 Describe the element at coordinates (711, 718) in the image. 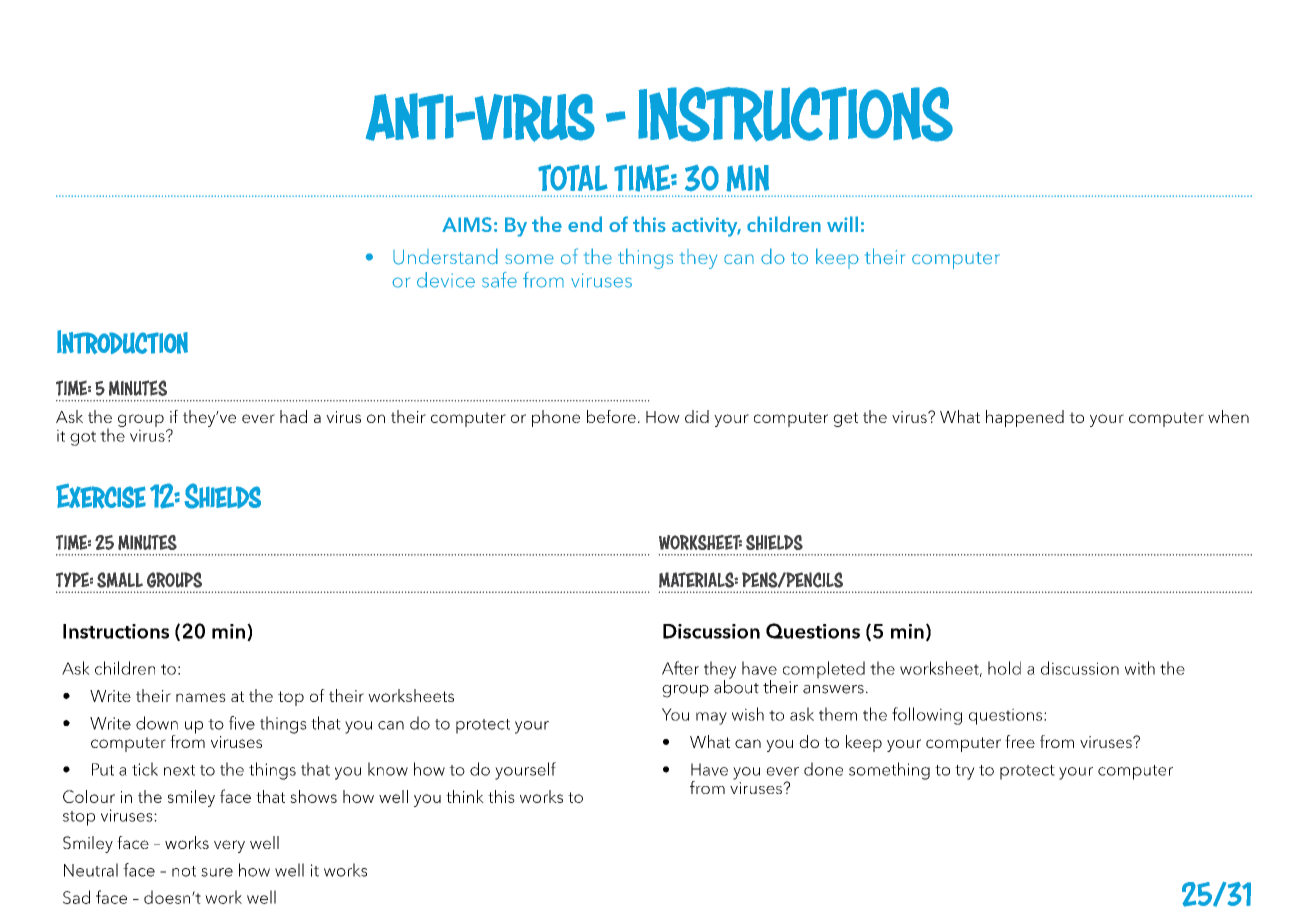

I see `may` at that location.
